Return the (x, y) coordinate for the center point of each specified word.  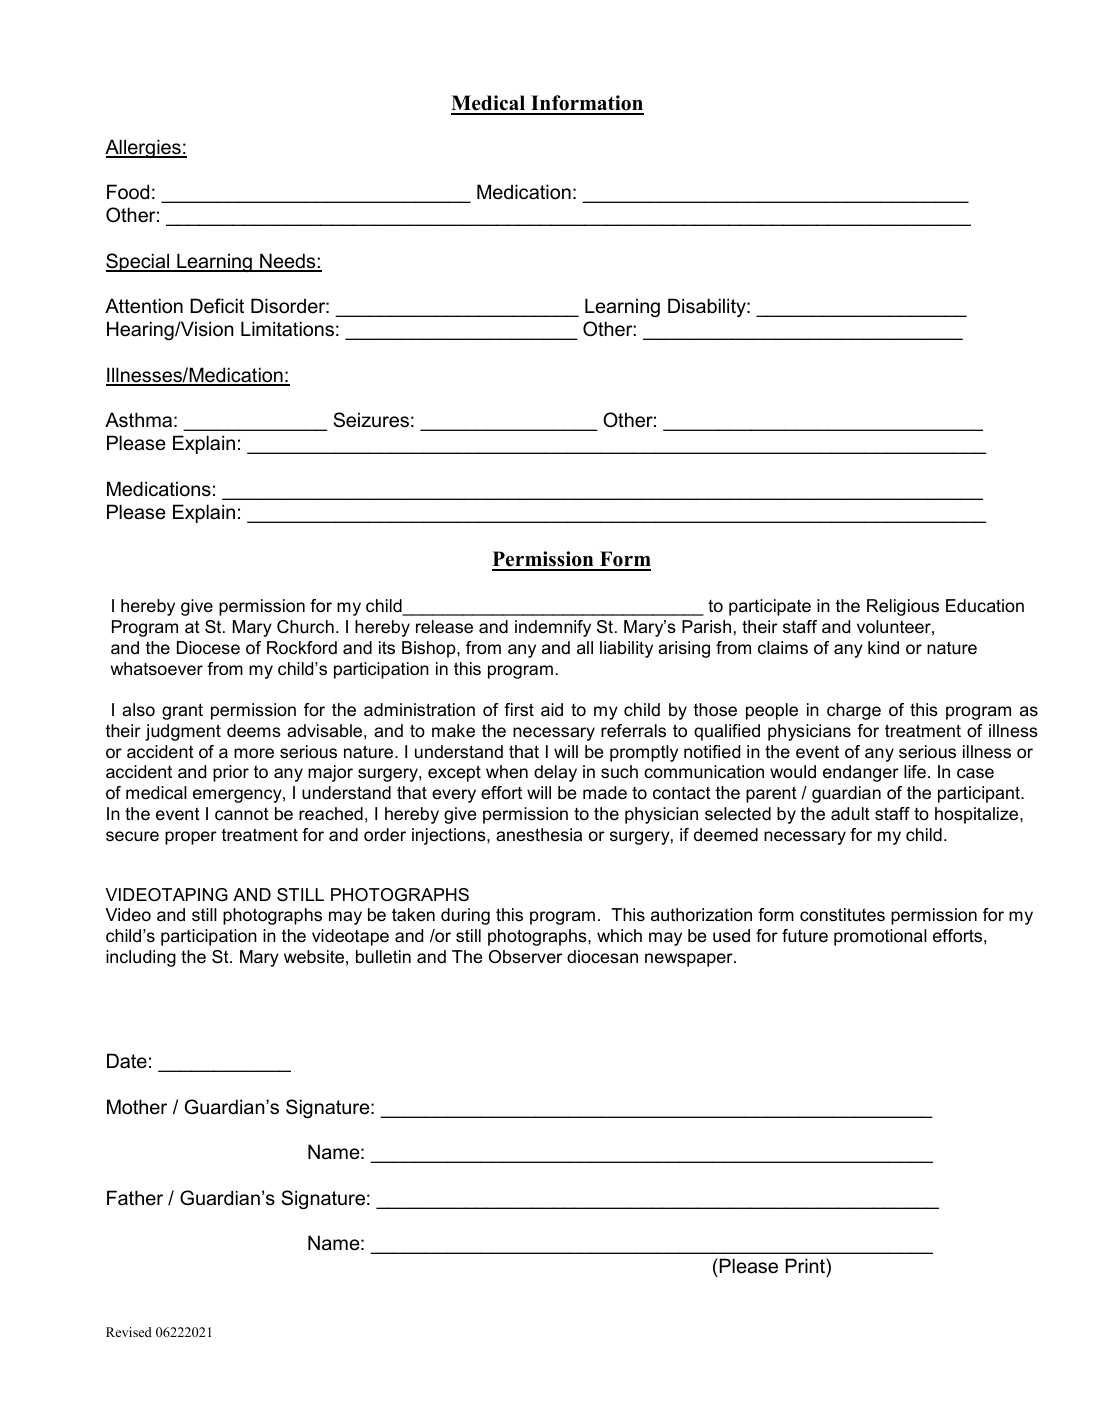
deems (254, 731)
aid (552, 710)
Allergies (144, 148)
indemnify (553, 628)
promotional (880, 937)
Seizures (371, 420)
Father (135, 1198)
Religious (903, 607)
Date (127, 1061)
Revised (129, 1332)
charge (854, 711)
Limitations (287, 329)
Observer (525, 957)
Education (985, 605)
